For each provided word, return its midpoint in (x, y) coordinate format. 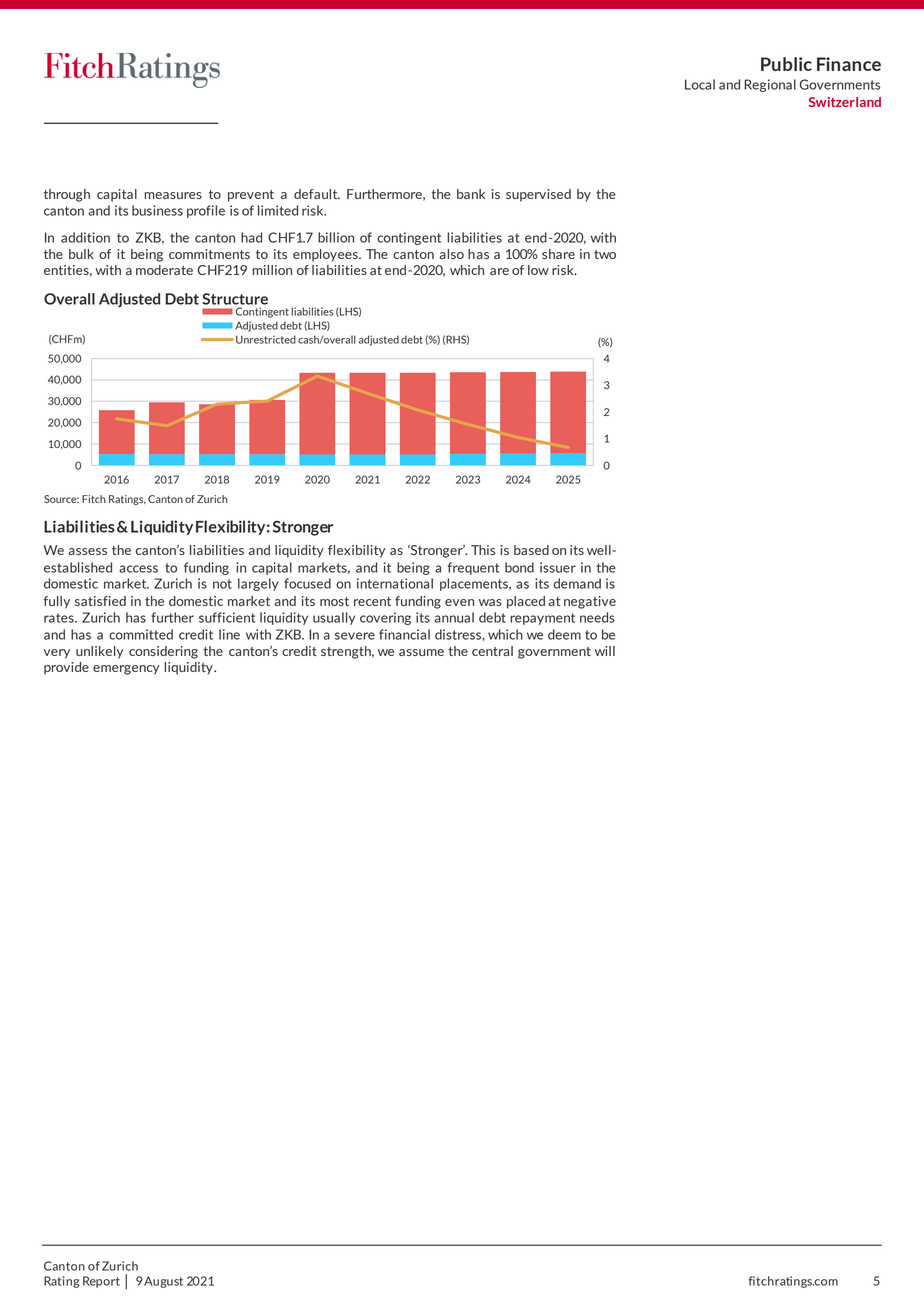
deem (564, 634)
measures (173, 195)
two (605, 254)
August (163, 1282)
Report (101, 1282)
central (492, 651)
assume (421, 652)
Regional (770, 85)
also (451, 254)
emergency (126, 670)
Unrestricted (266, 339)
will (605, 651)
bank (471, 194)
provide (66, 668)
